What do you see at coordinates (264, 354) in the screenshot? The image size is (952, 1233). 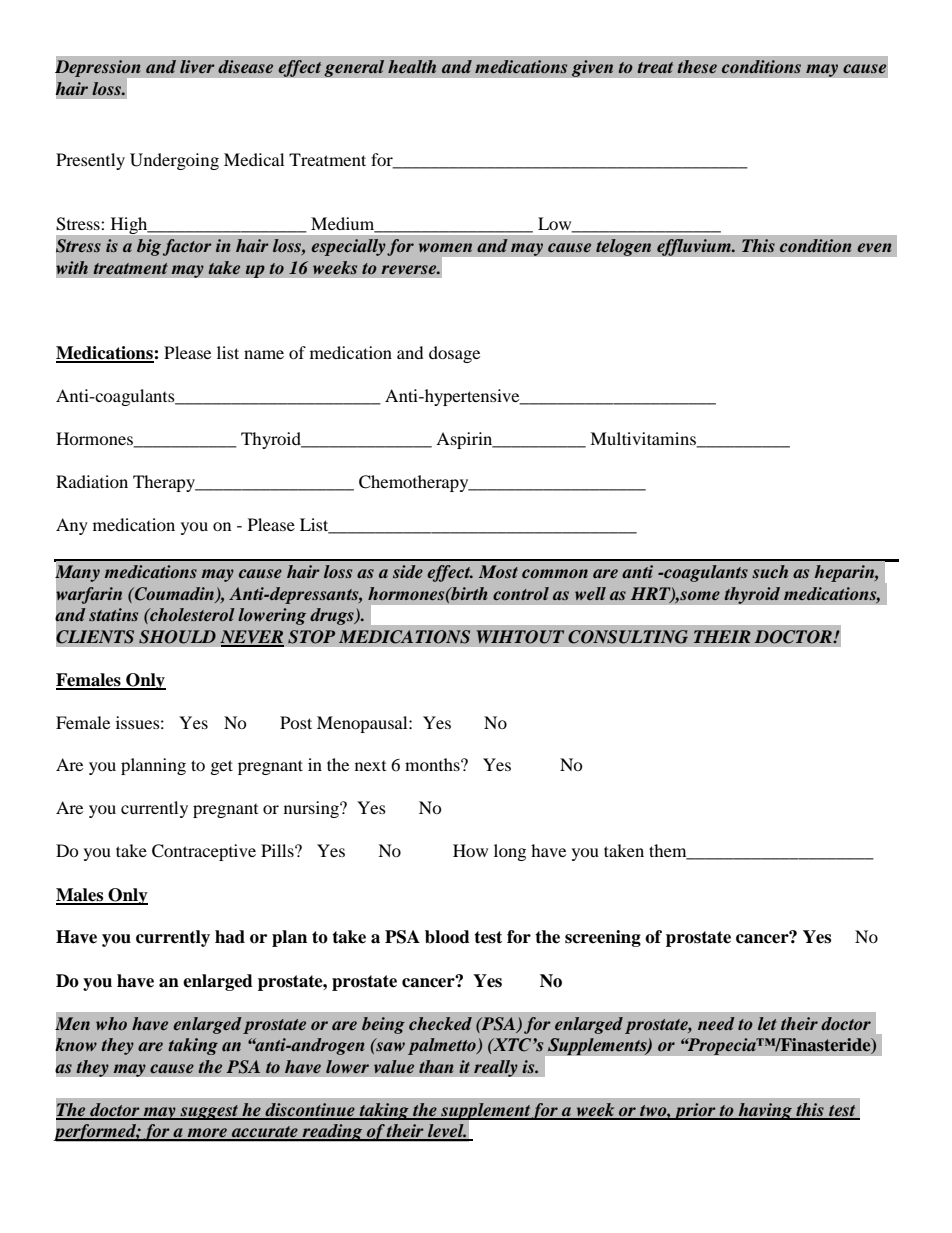 I see `name` at bounding box center [264, 354].
